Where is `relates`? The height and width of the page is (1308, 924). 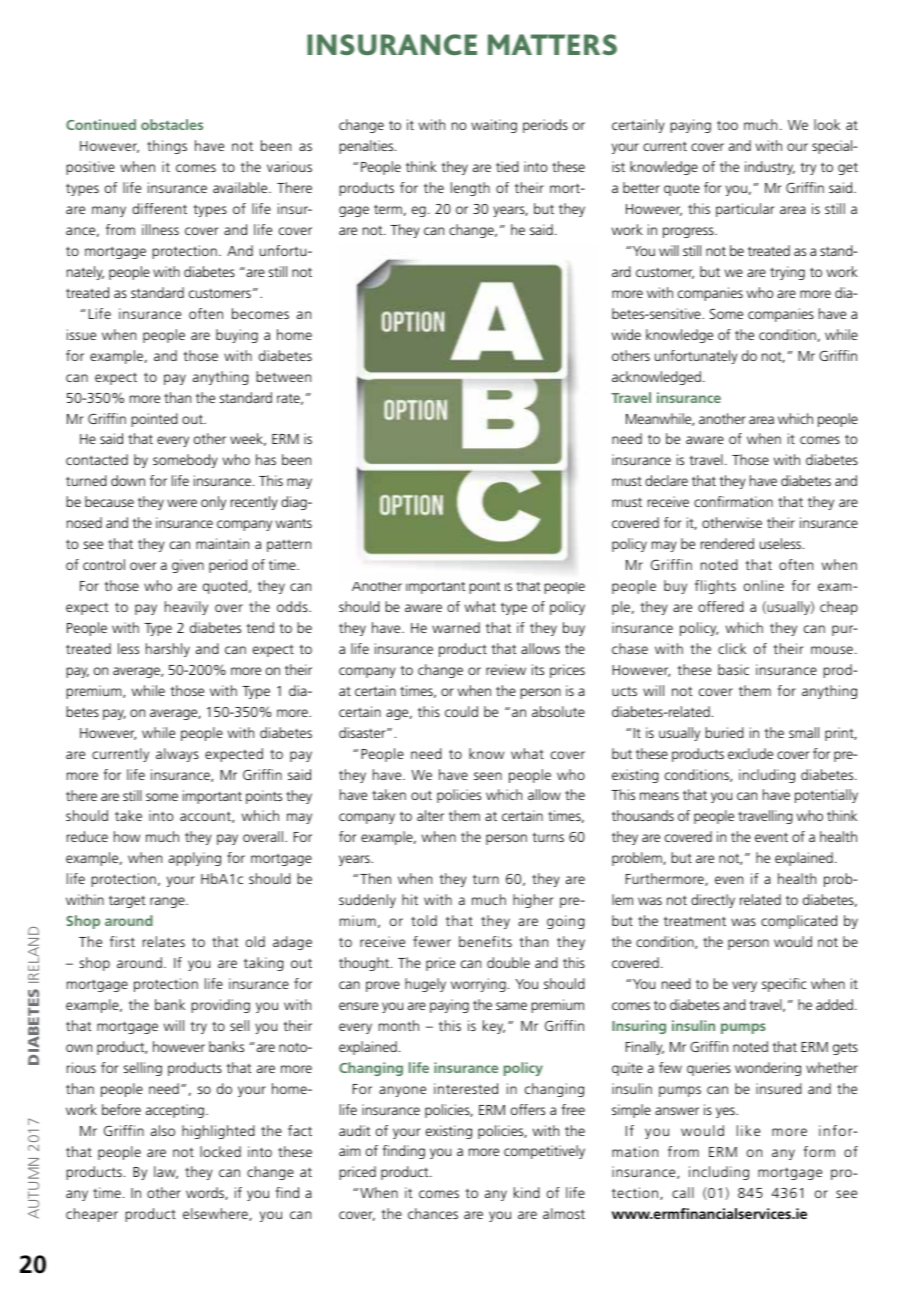 relates is located at coordinates (164, 941).
